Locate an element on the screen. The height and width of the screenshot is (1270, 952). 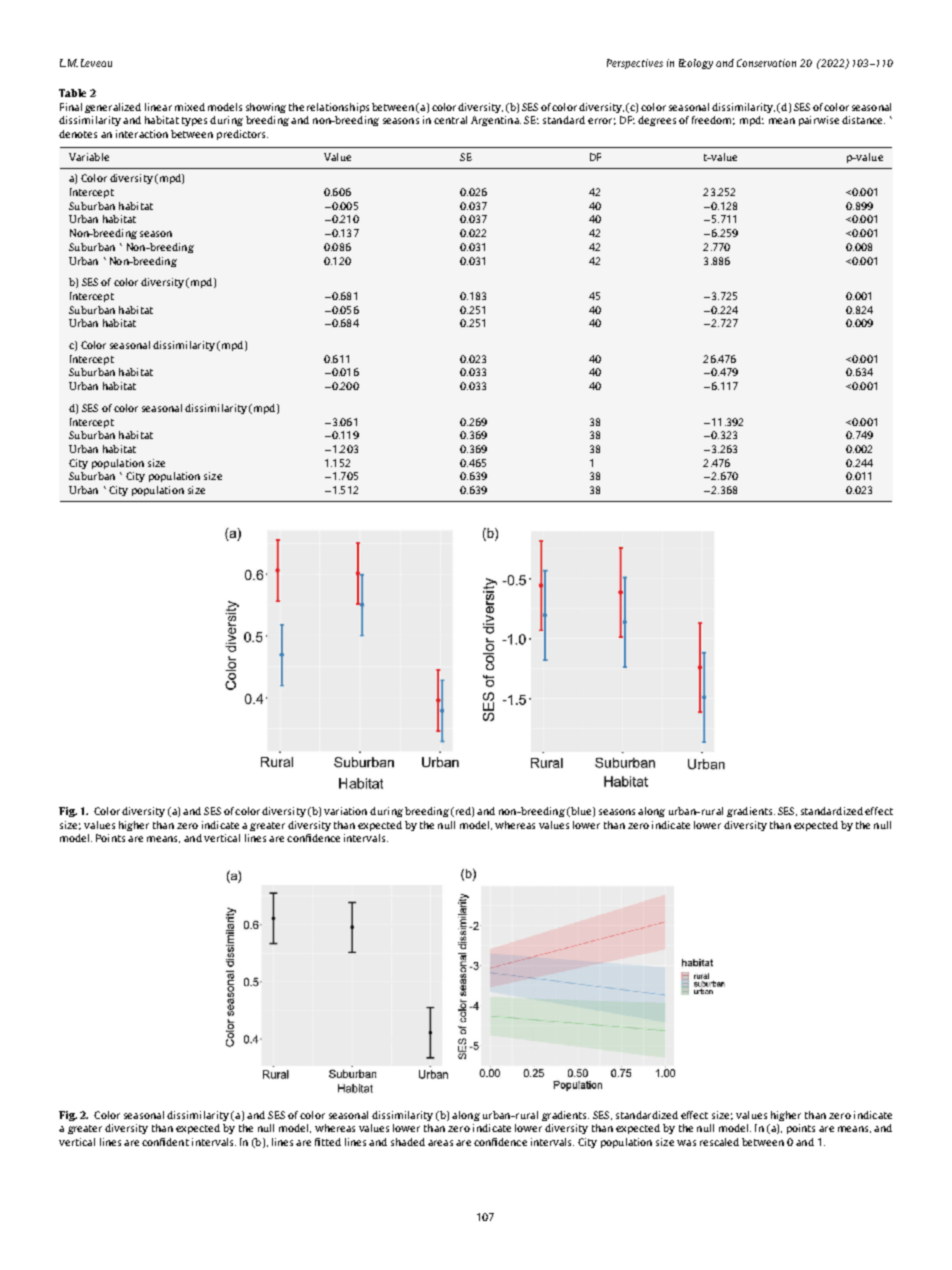
Argentina is located at coordinates (496, 121).
